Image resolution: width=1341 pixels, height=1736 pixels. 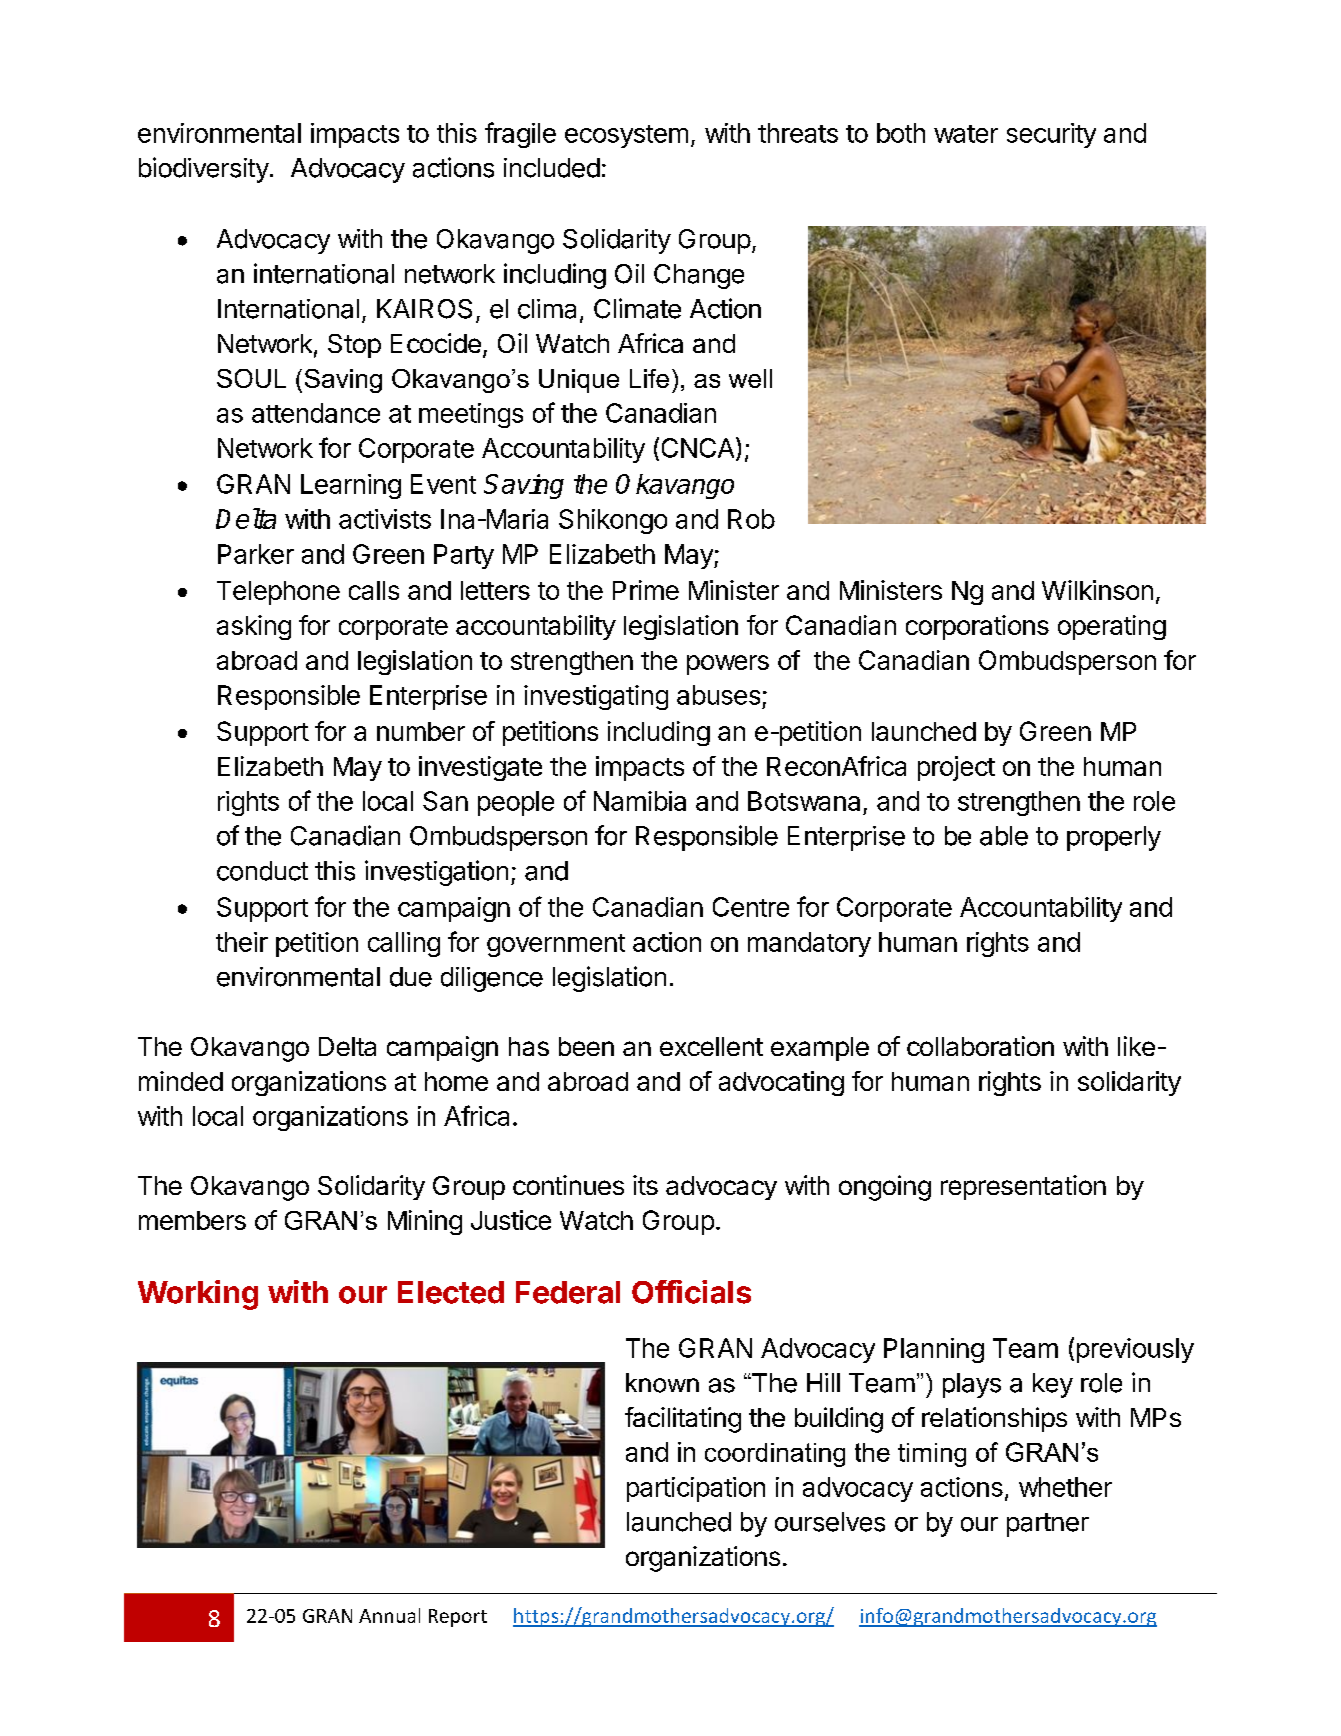 What do you see at coordinates (192, 1220) in the screenshot?
I see `members` at bounding box center [192, 1220].
